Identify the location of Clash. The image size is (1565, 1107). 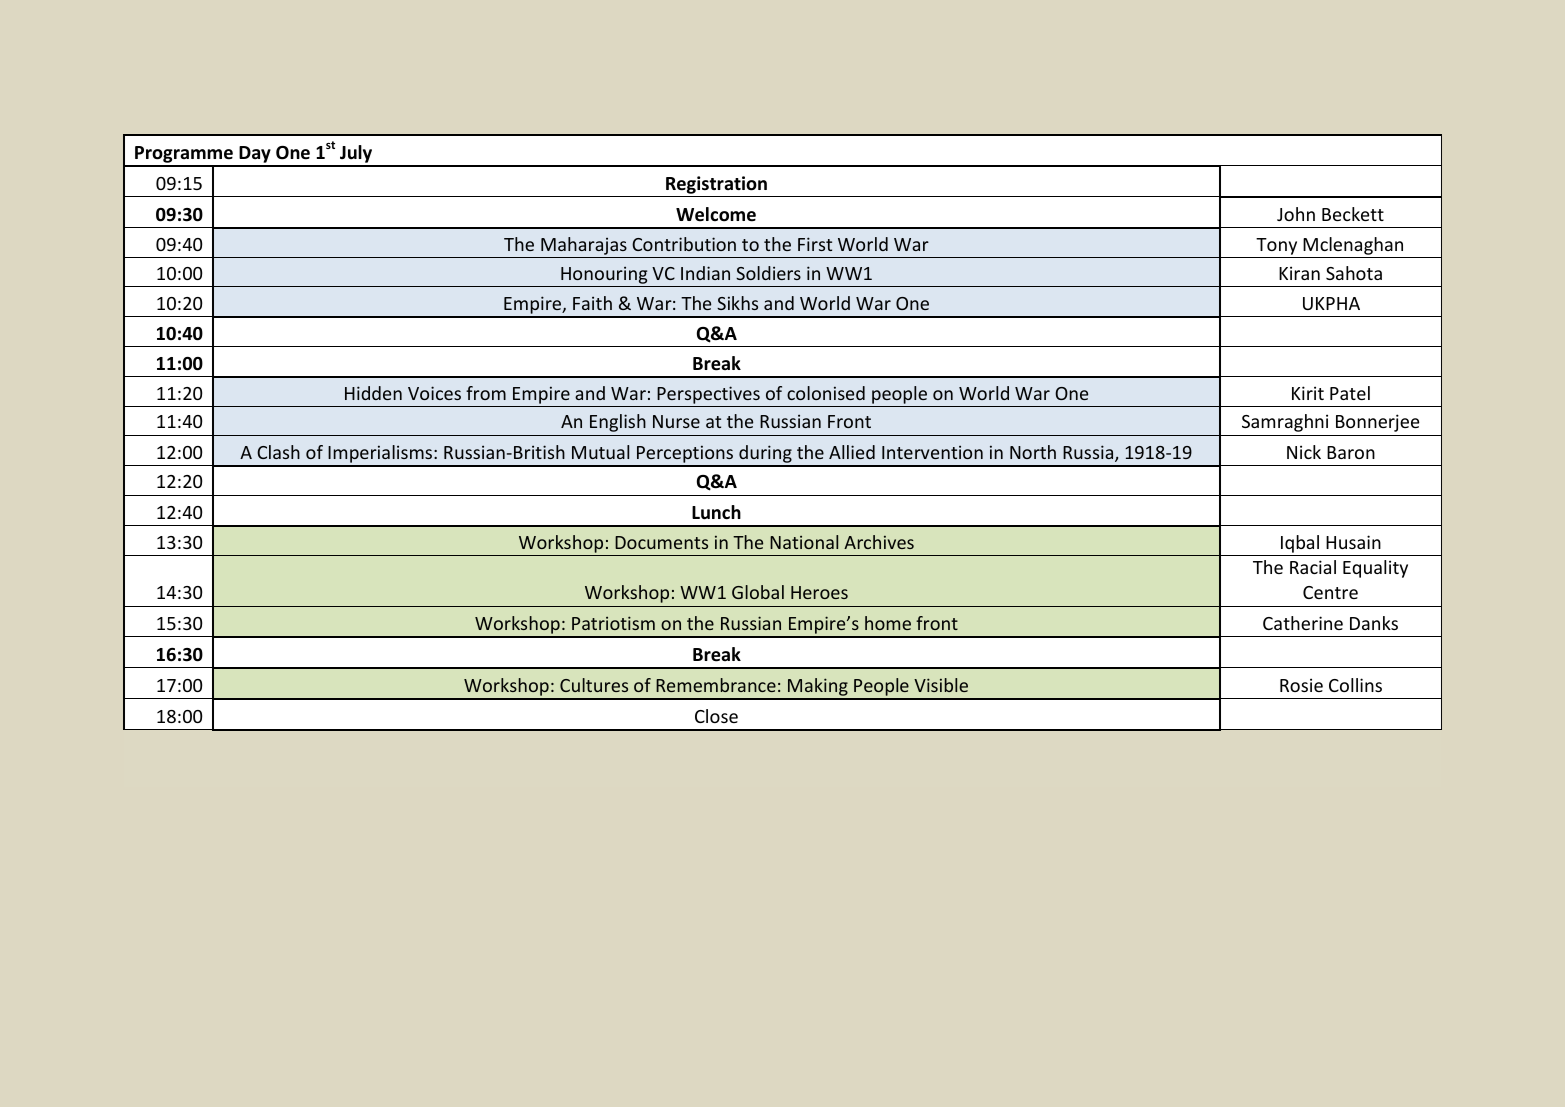
(278, 452).
